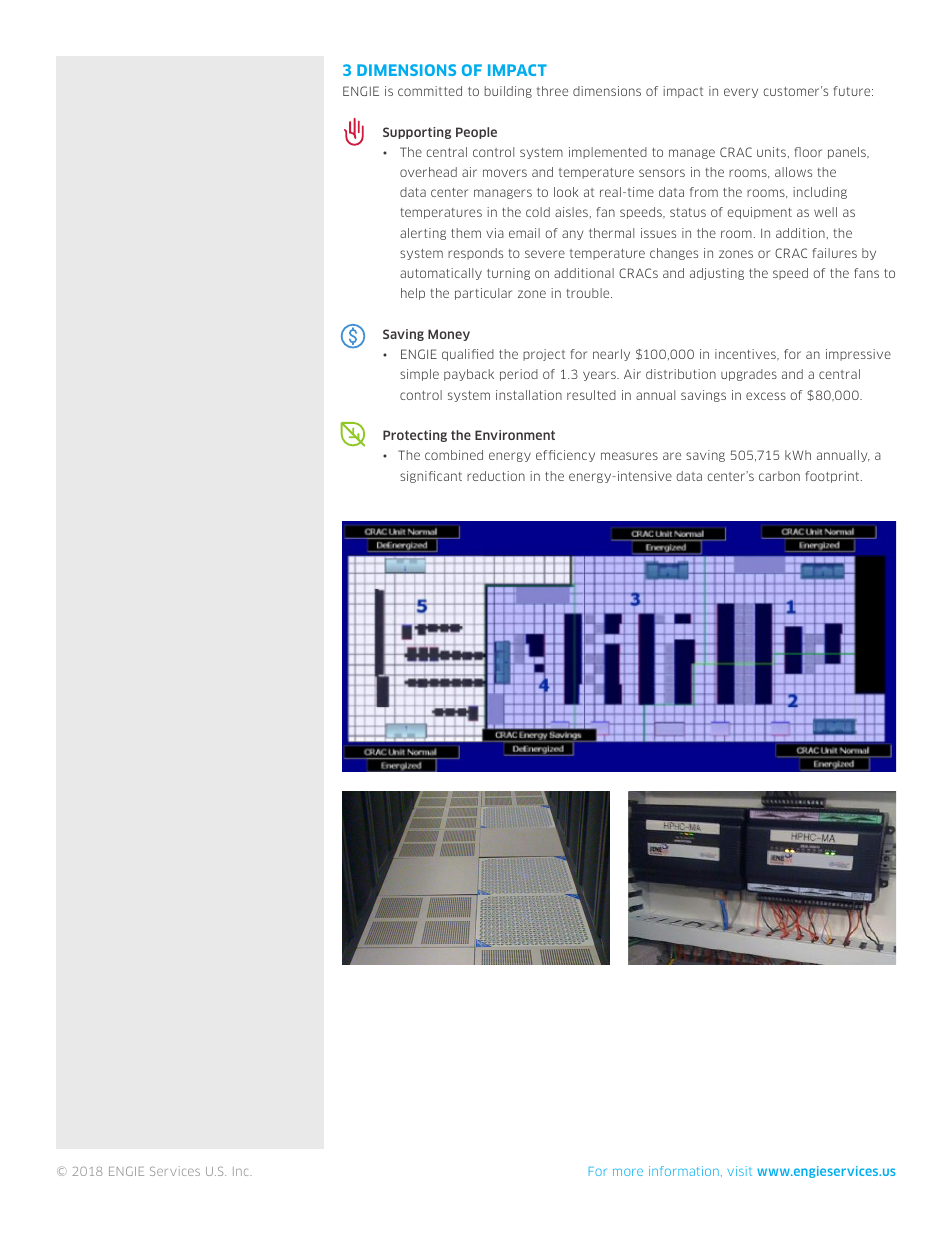  Describe the element at coordinates (629, 456) in the page. I see `measures` at that location.
